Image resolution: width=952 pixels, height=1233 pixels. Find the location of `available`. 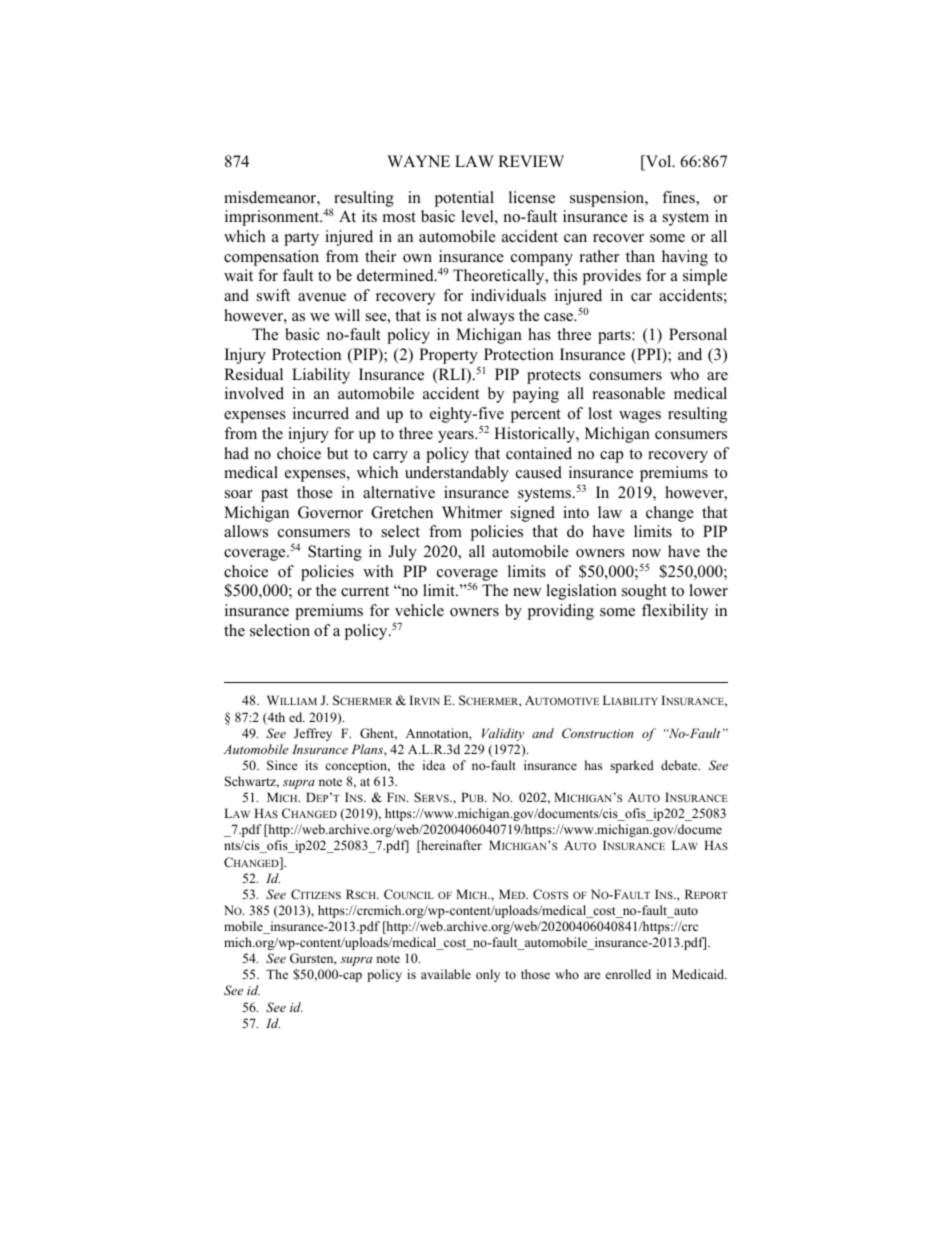

available is located at coordinates (446, 974).
